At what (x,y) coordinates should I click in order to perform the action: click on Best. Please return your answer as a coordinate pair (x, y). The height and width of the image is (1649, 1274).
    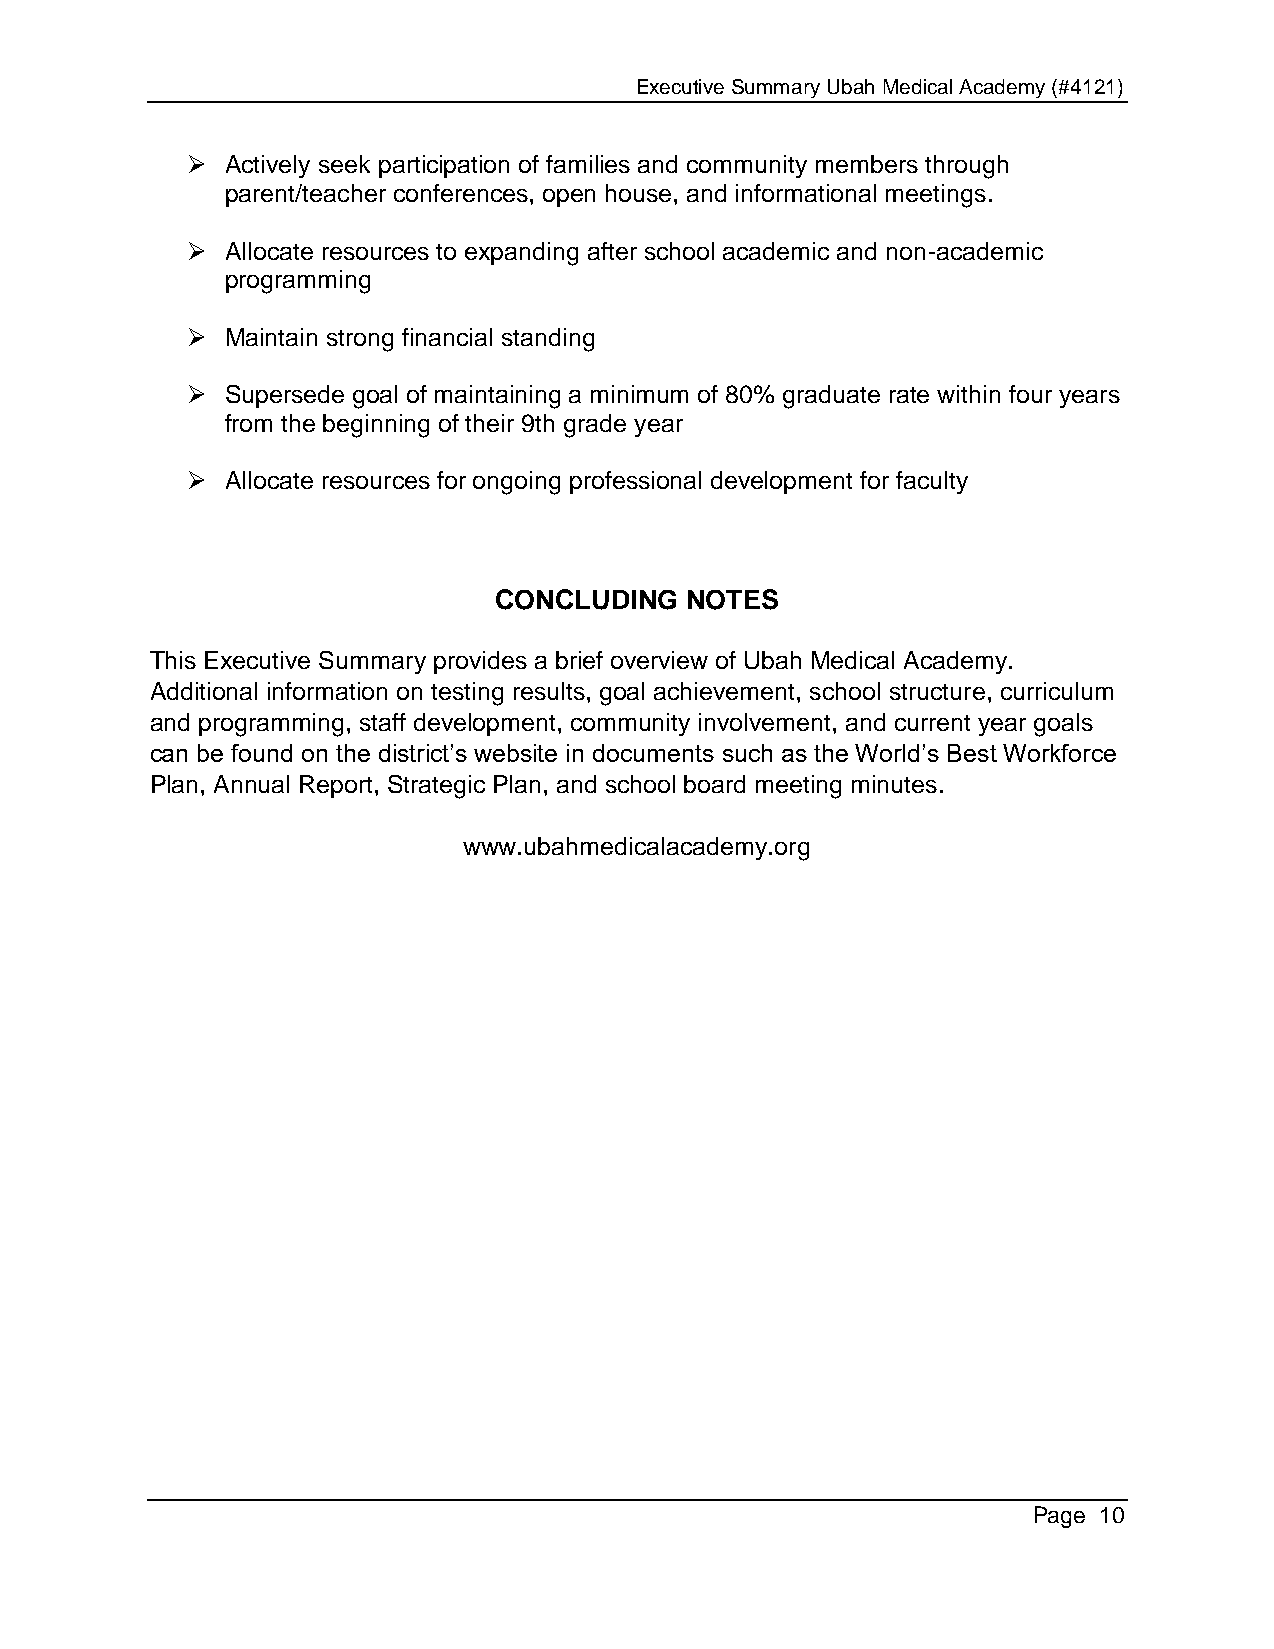
    Looking at the image, I should click on (972, 753).
